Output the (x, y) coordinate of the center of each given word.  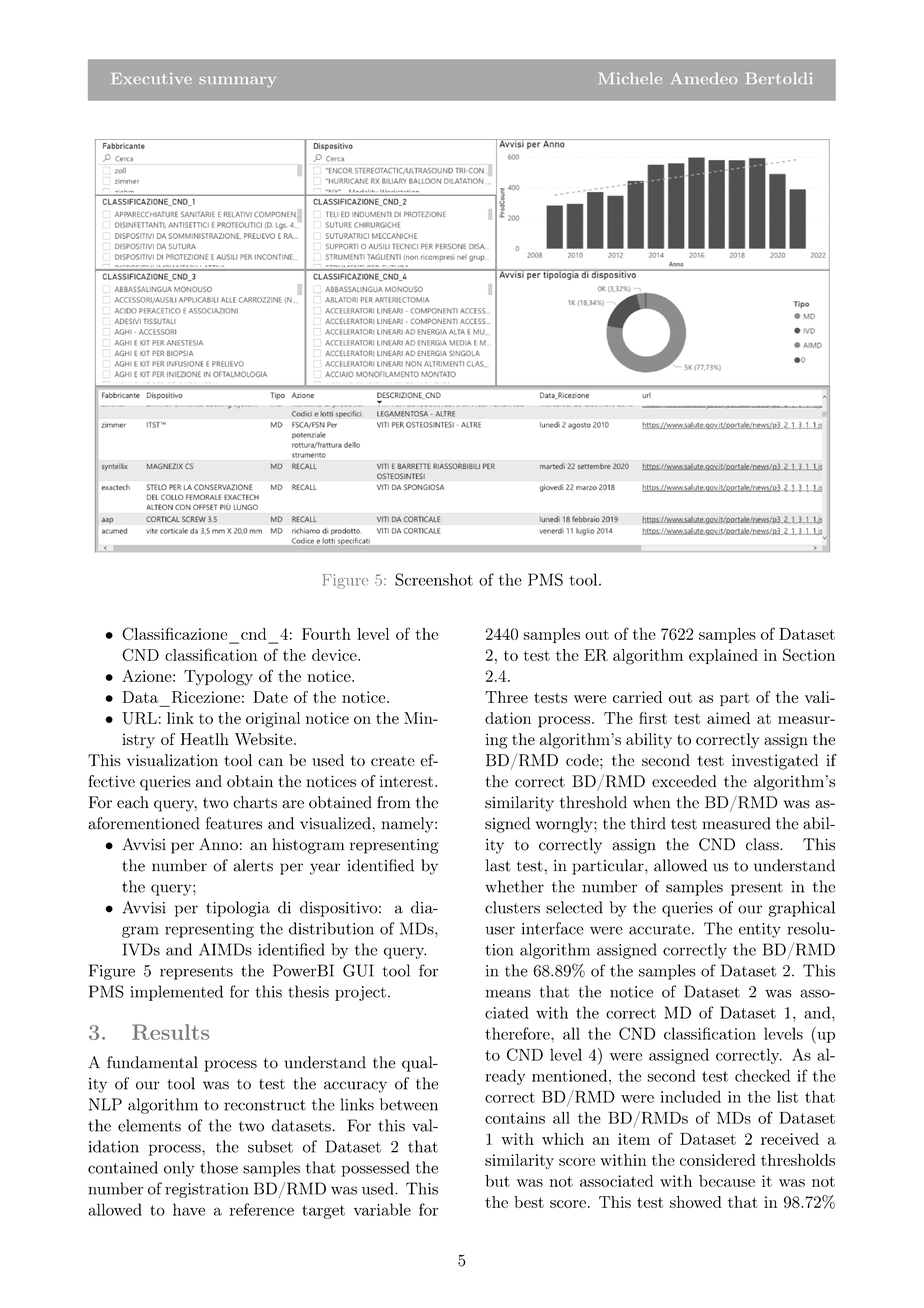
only (179, 1169)
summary (237, 82)
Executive (152, 78)
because (727, 1181)
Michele (630, 78)
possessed (376, 1169)
